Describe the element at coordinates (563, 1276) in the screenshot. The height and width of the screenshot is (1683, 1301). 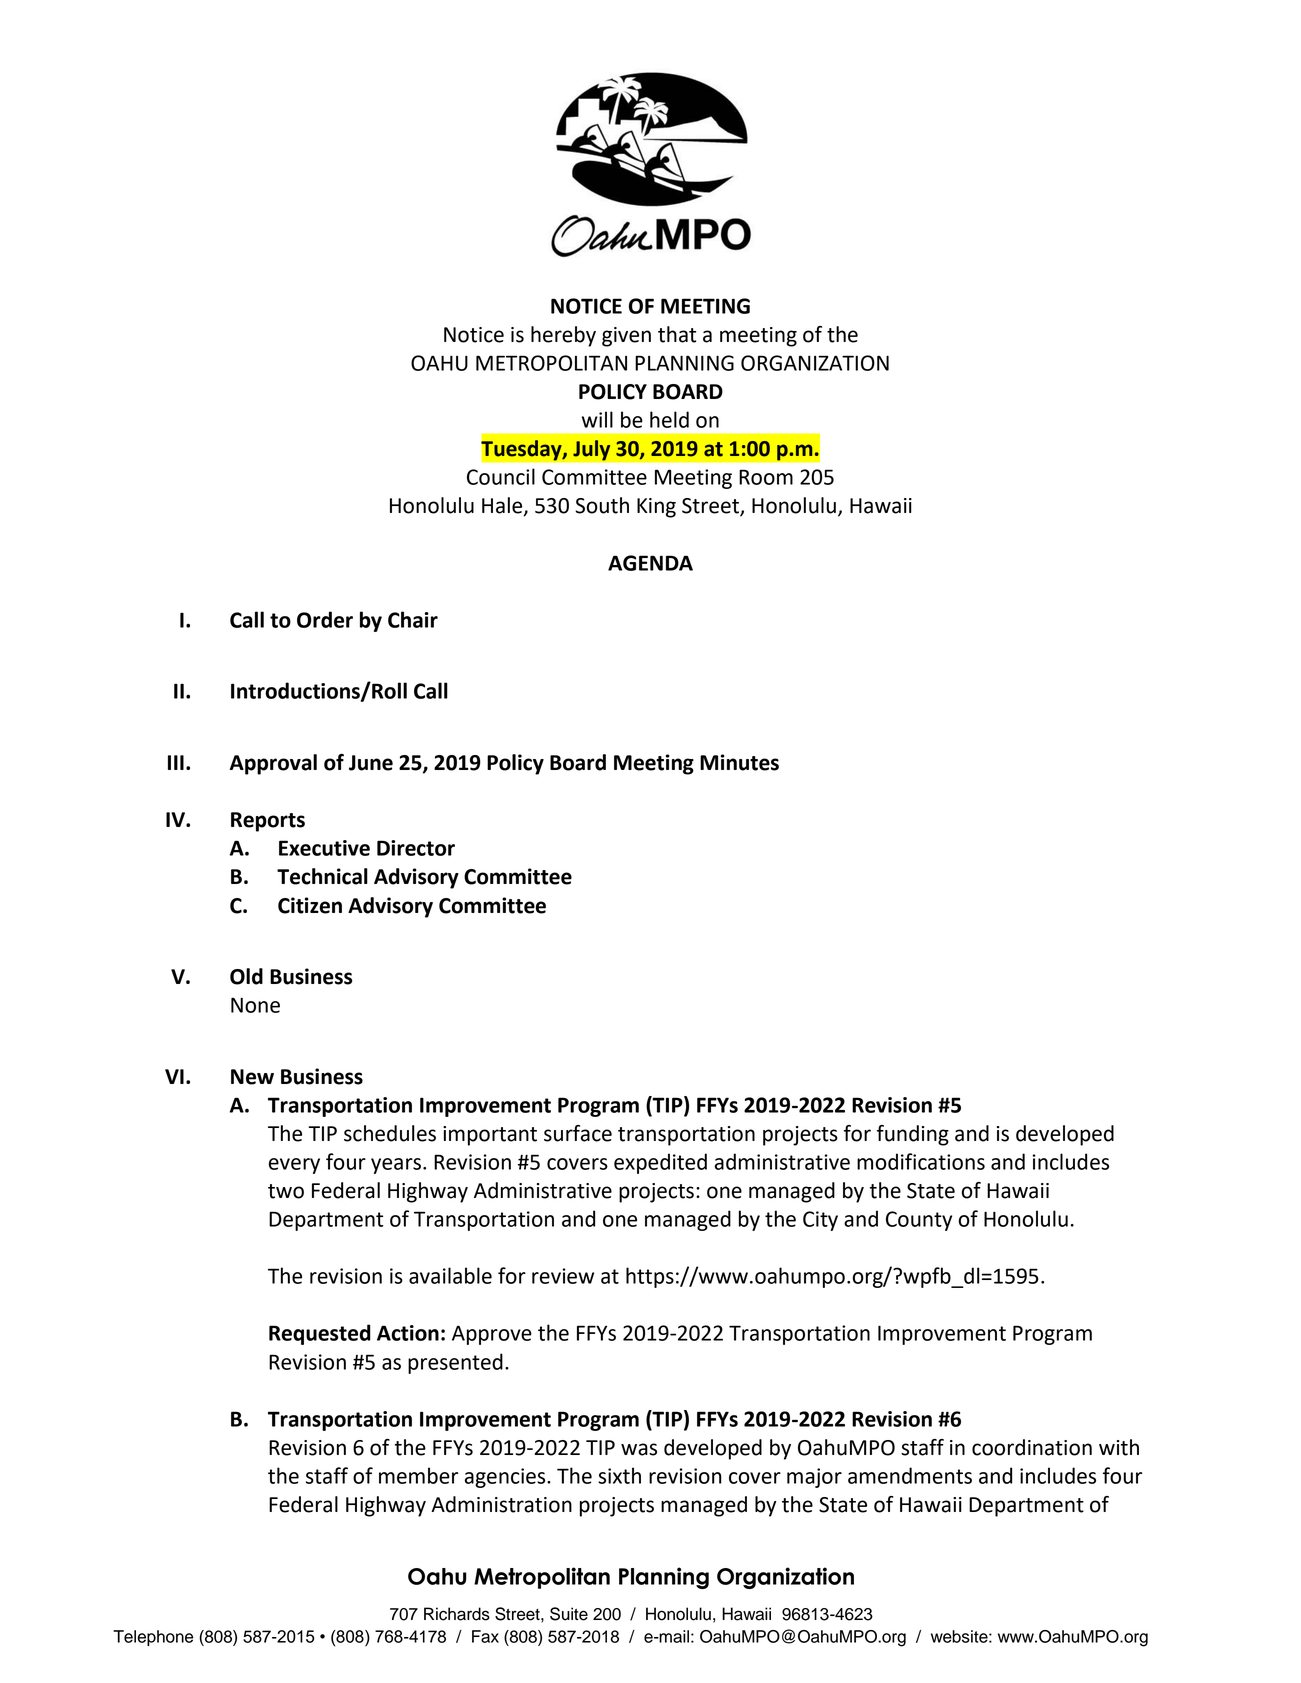
I see `review` at that location.
